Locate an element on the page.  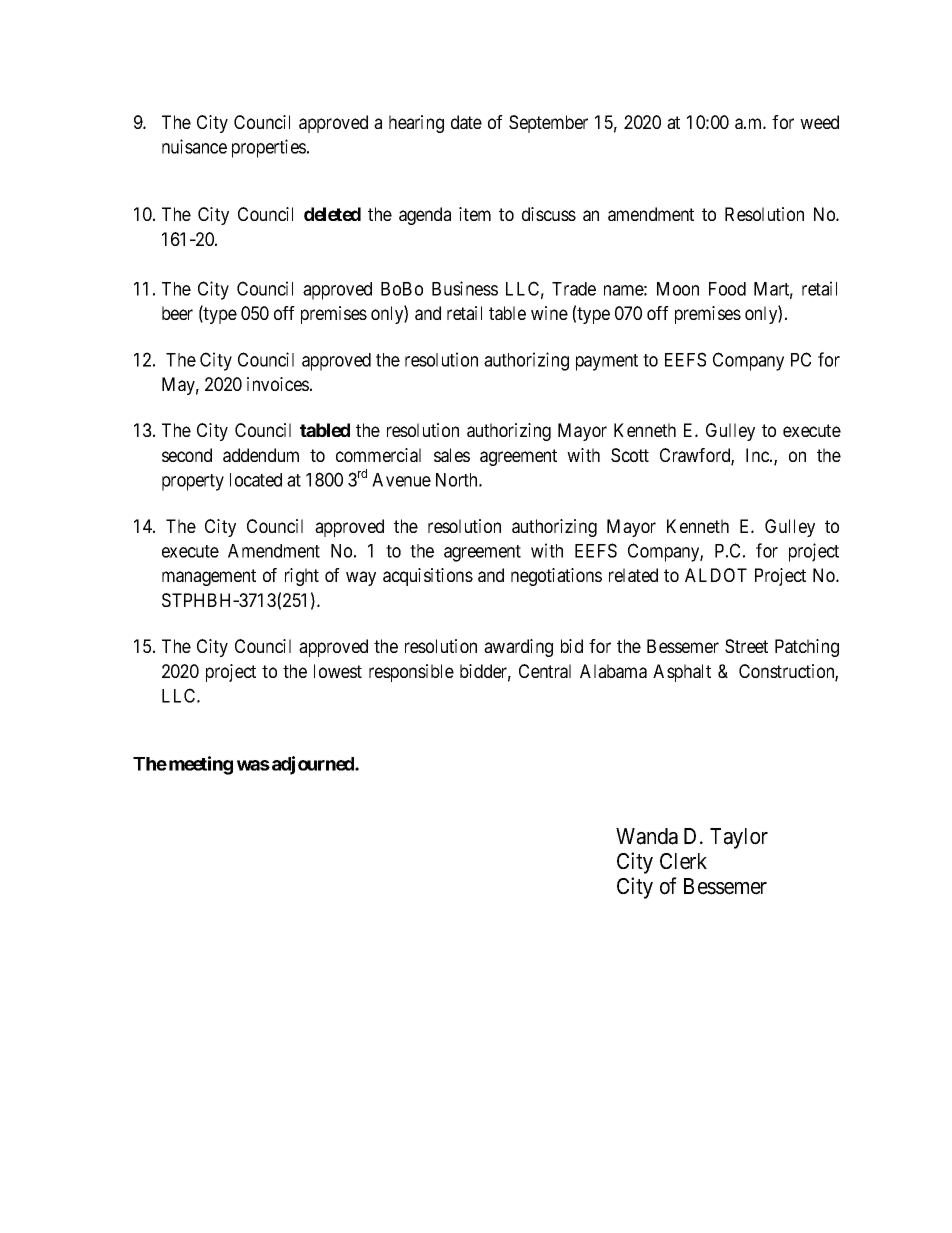
lowest is located at coordinates (338, 671).
